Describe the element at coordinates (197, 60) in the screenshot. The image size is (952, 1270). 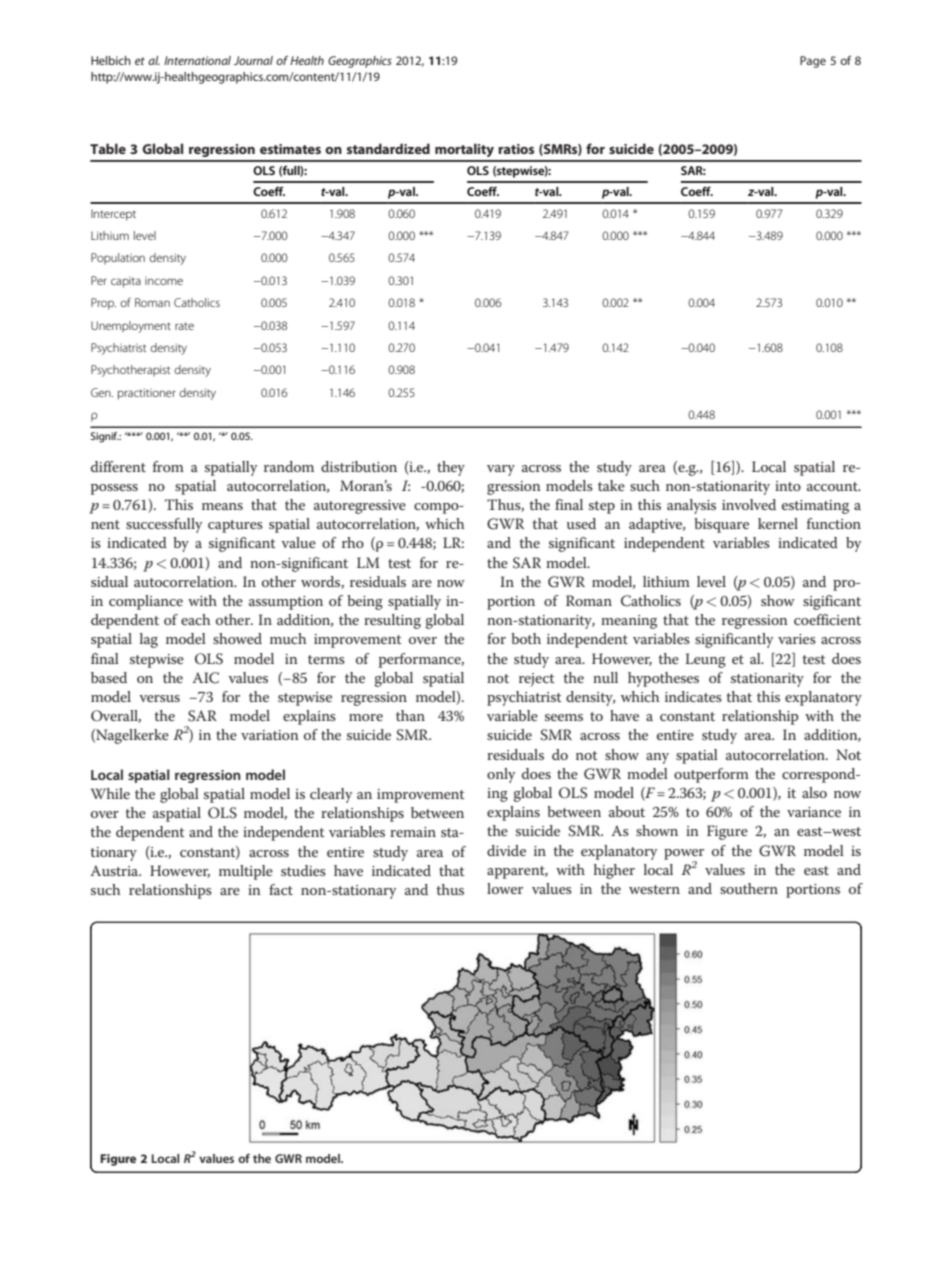
I see `International` at that location.
